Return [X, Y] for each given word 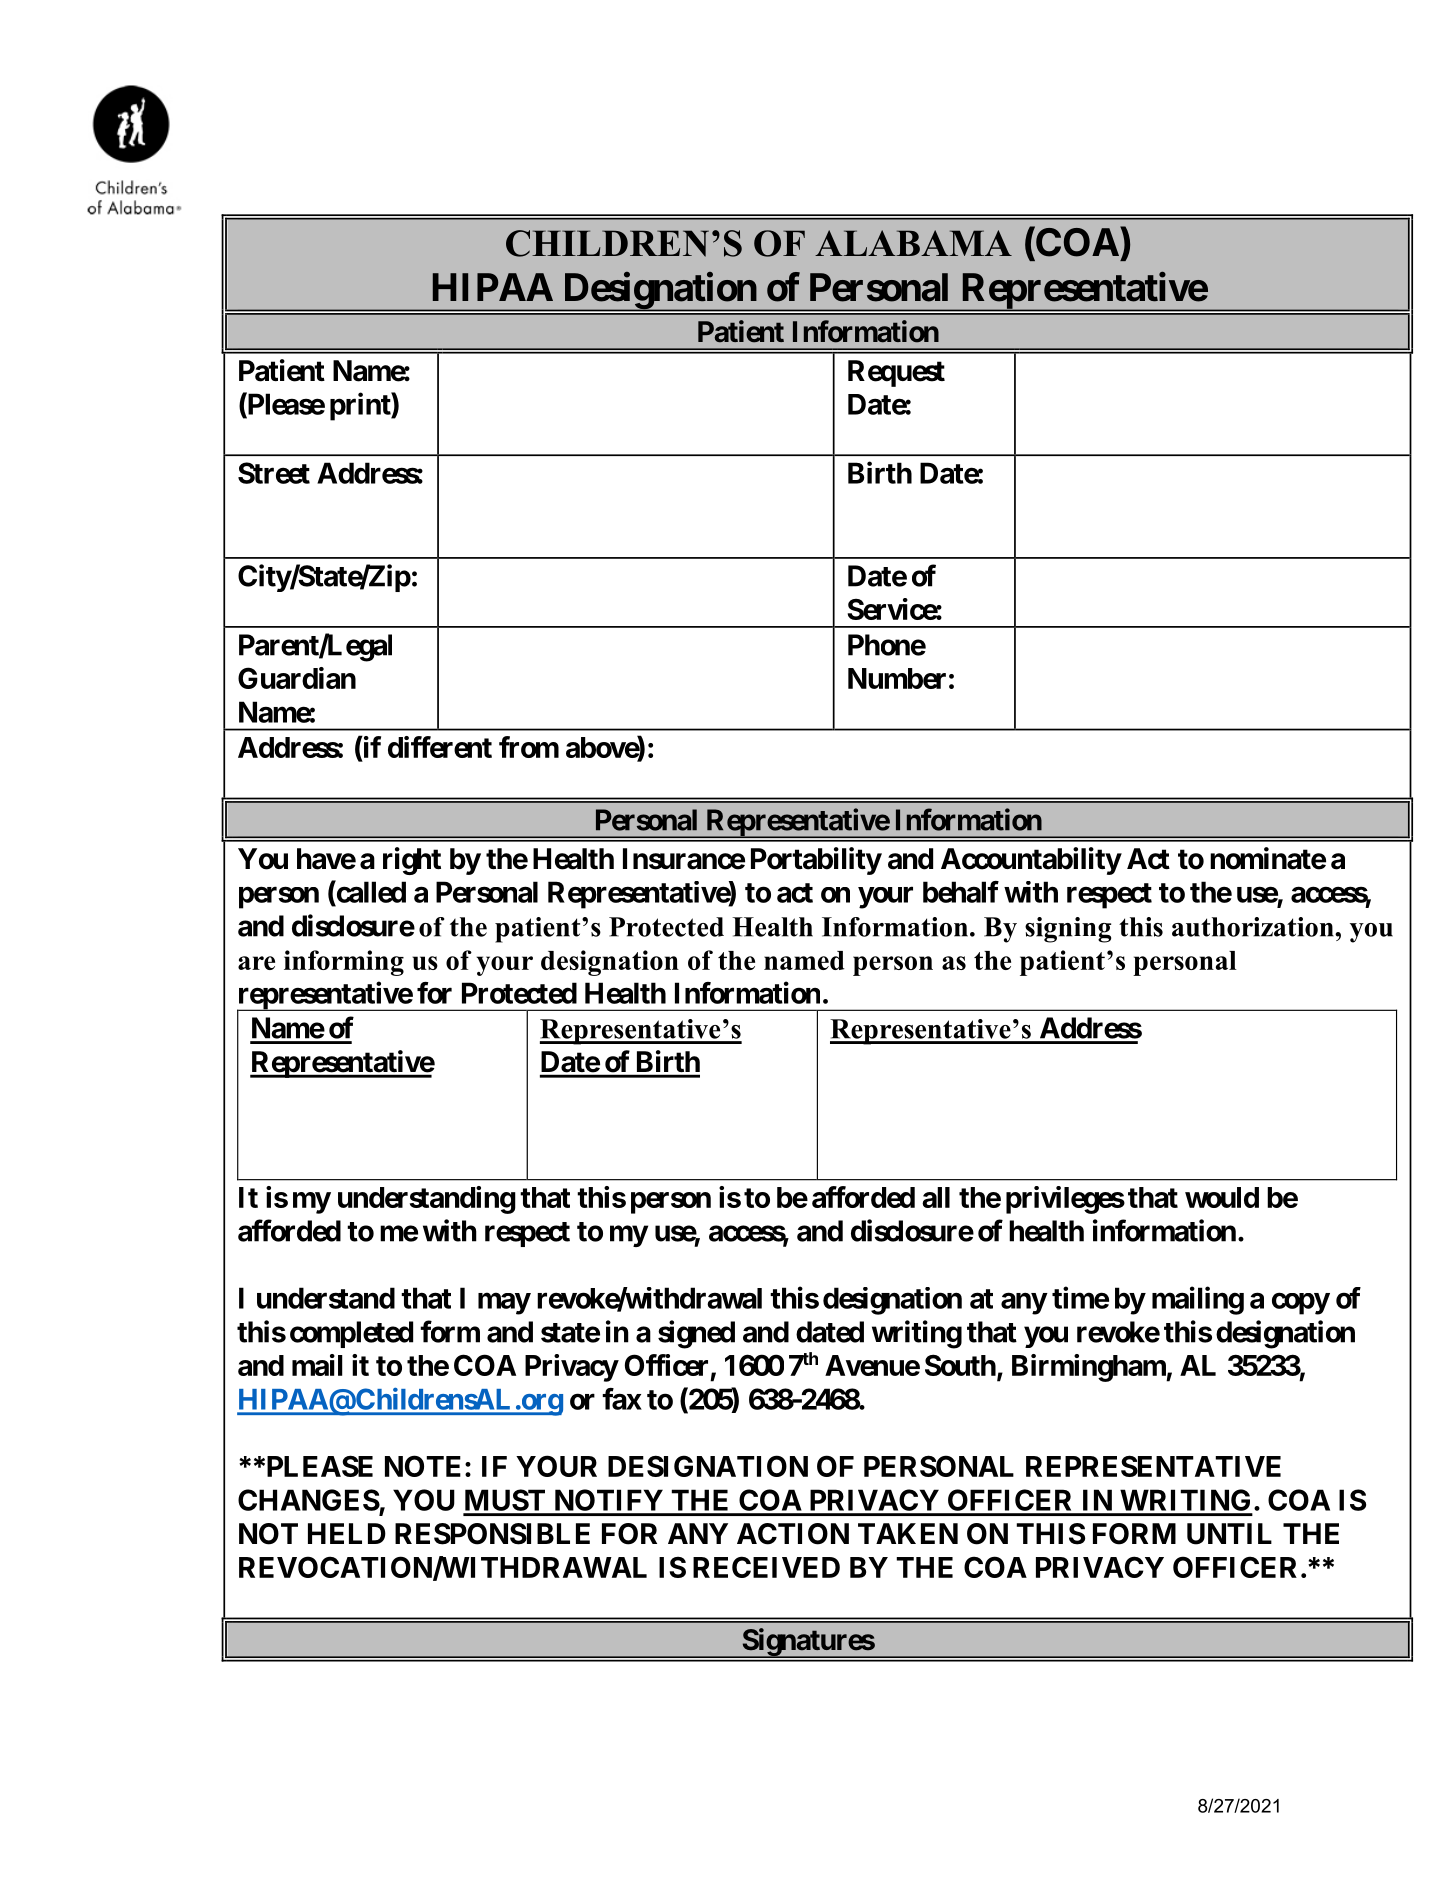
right [412, 861]
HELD [347, 1533]
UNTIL [1229, 1534]
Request [896, 373]
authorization [1254, 927]
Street [274, 473]
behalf [961, 892]
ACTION [793, 1534]
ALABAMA [913, 243]
